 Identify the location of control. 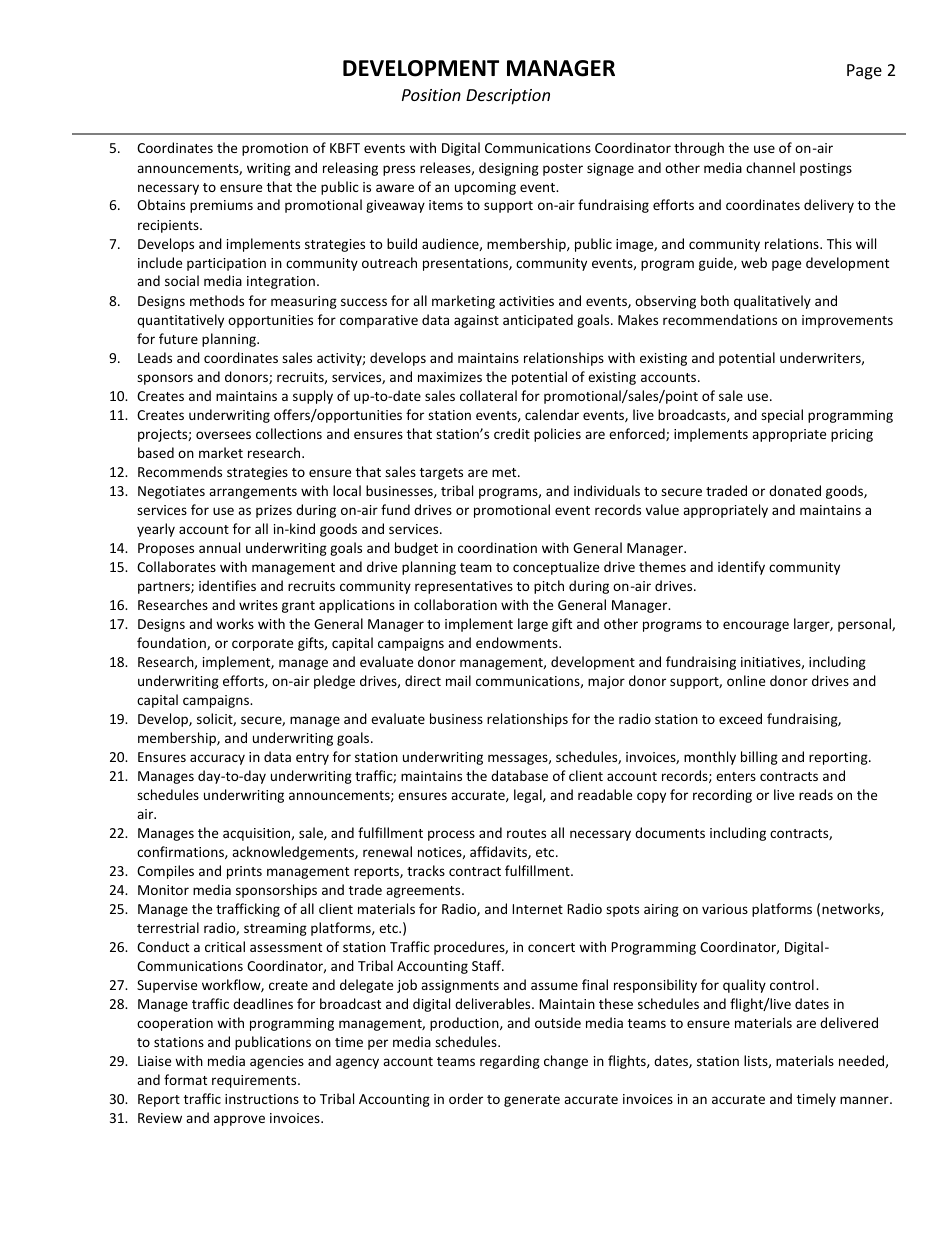
(792, 984).
